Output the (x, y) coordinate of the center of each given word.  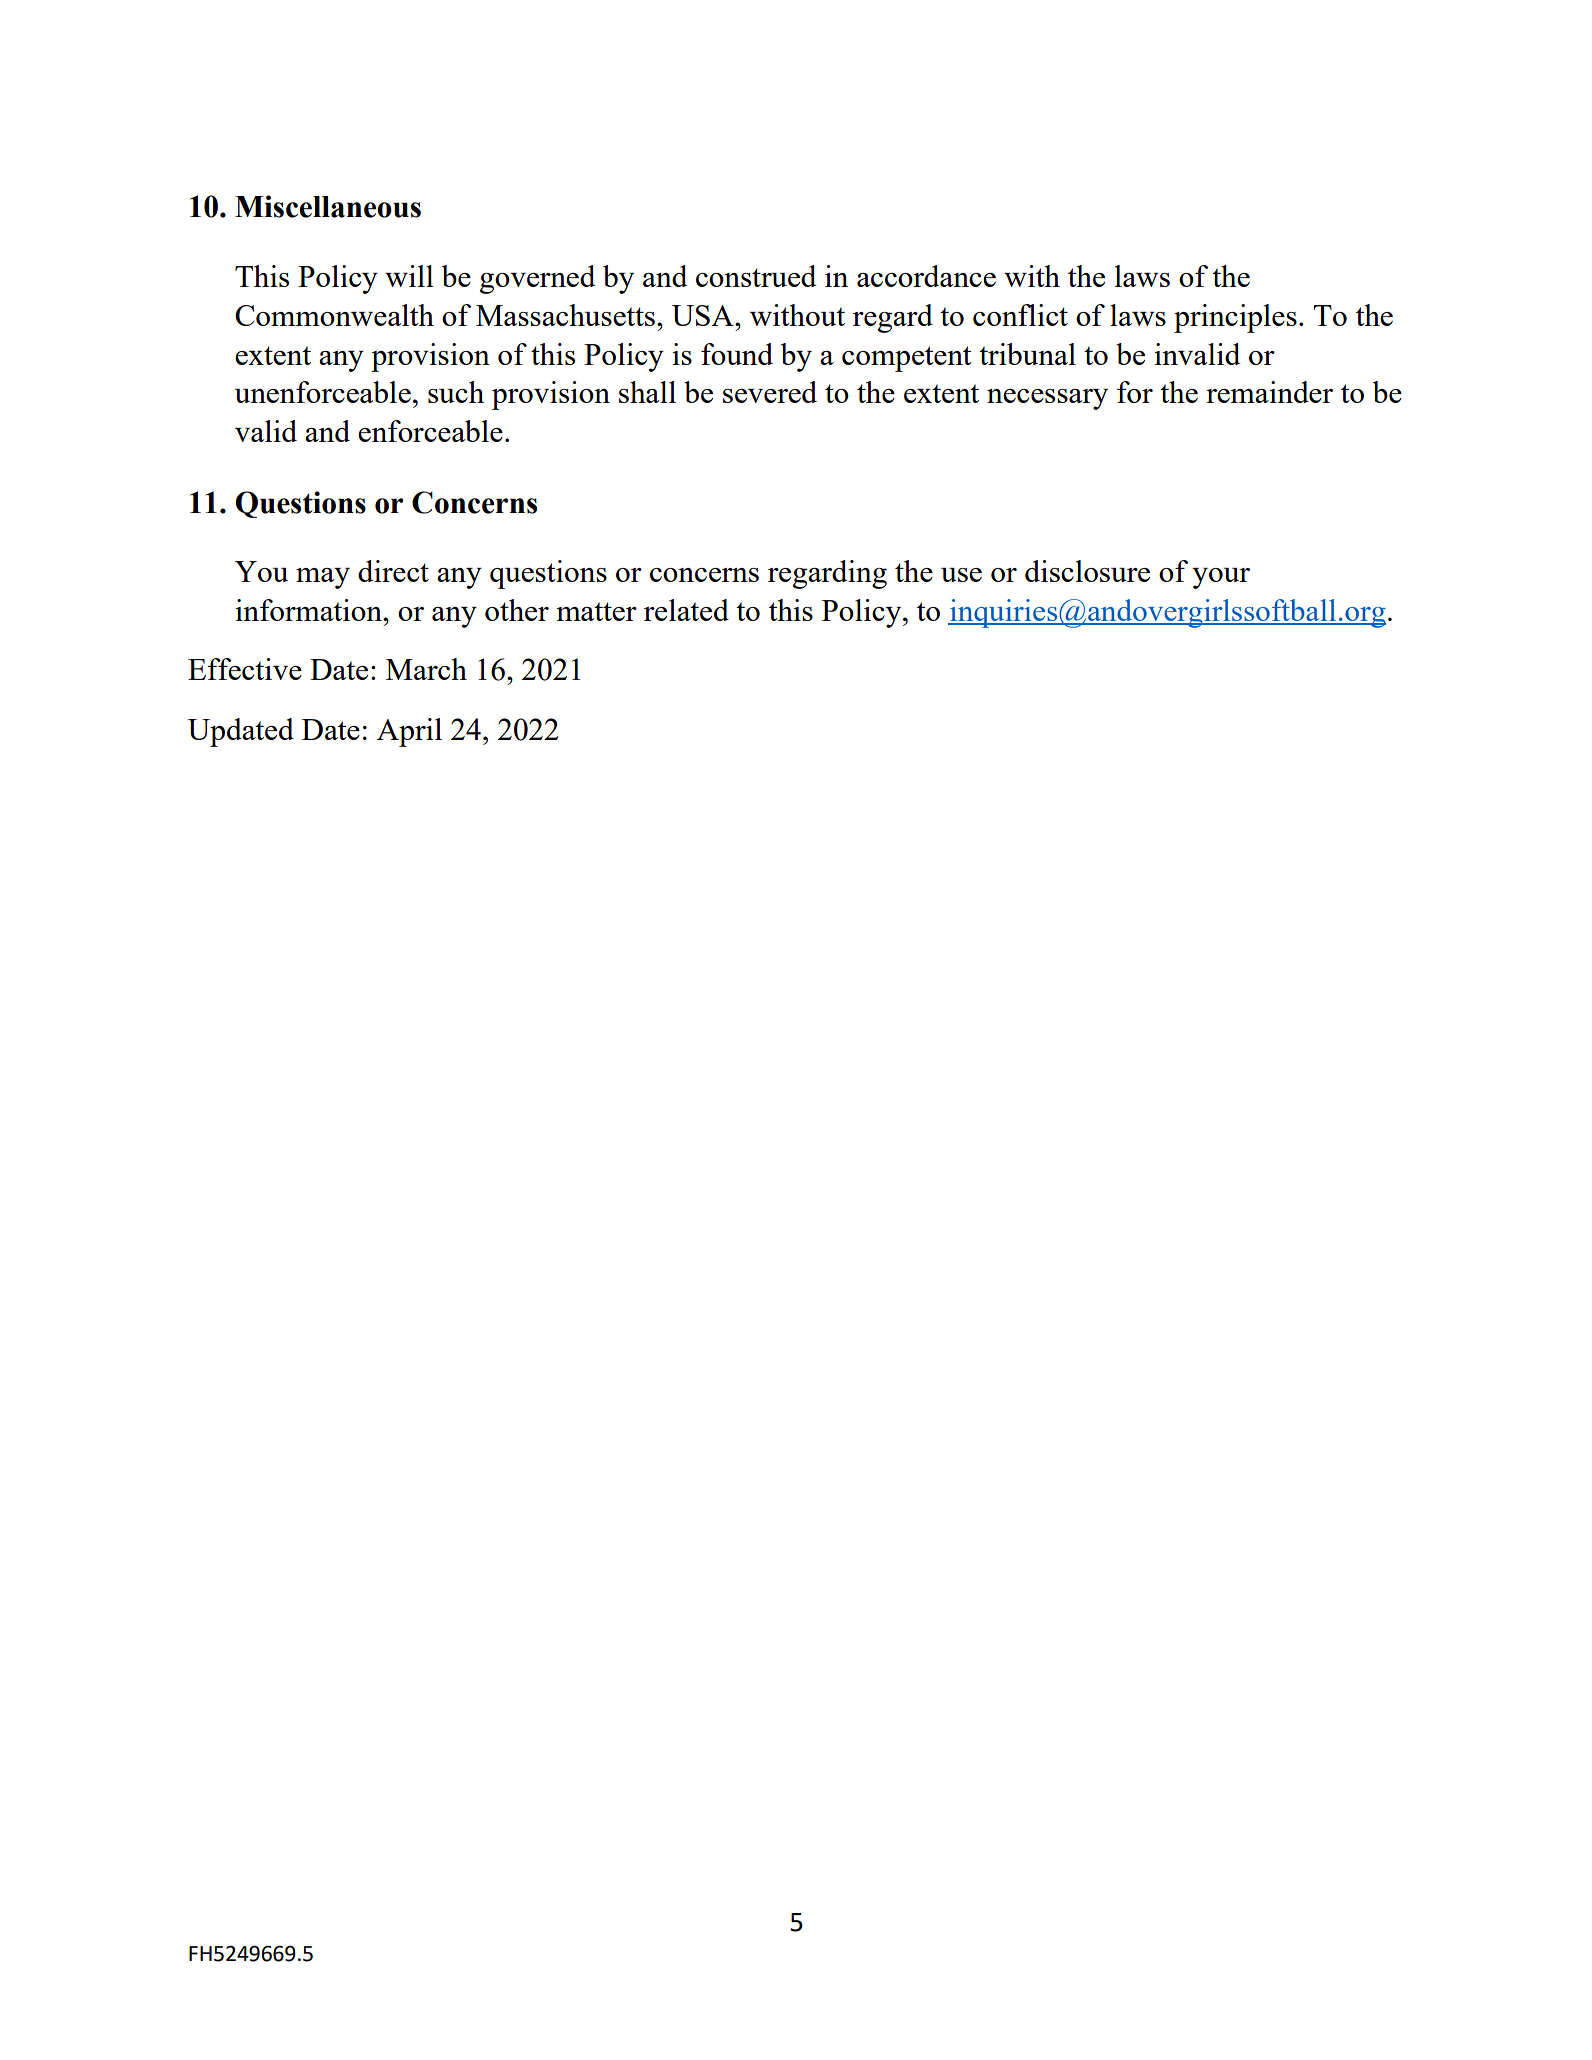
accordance (926, 276)
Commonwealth (334, 315)
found (737, 354)
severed (770, 392)
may (323, 578)
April (409, 732)
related (686, 610)
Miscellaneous (328, 206)
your (1221, 578)
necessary (1047, 399)
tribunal (1027, 354)
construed (756, 276)
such (456, 392)
